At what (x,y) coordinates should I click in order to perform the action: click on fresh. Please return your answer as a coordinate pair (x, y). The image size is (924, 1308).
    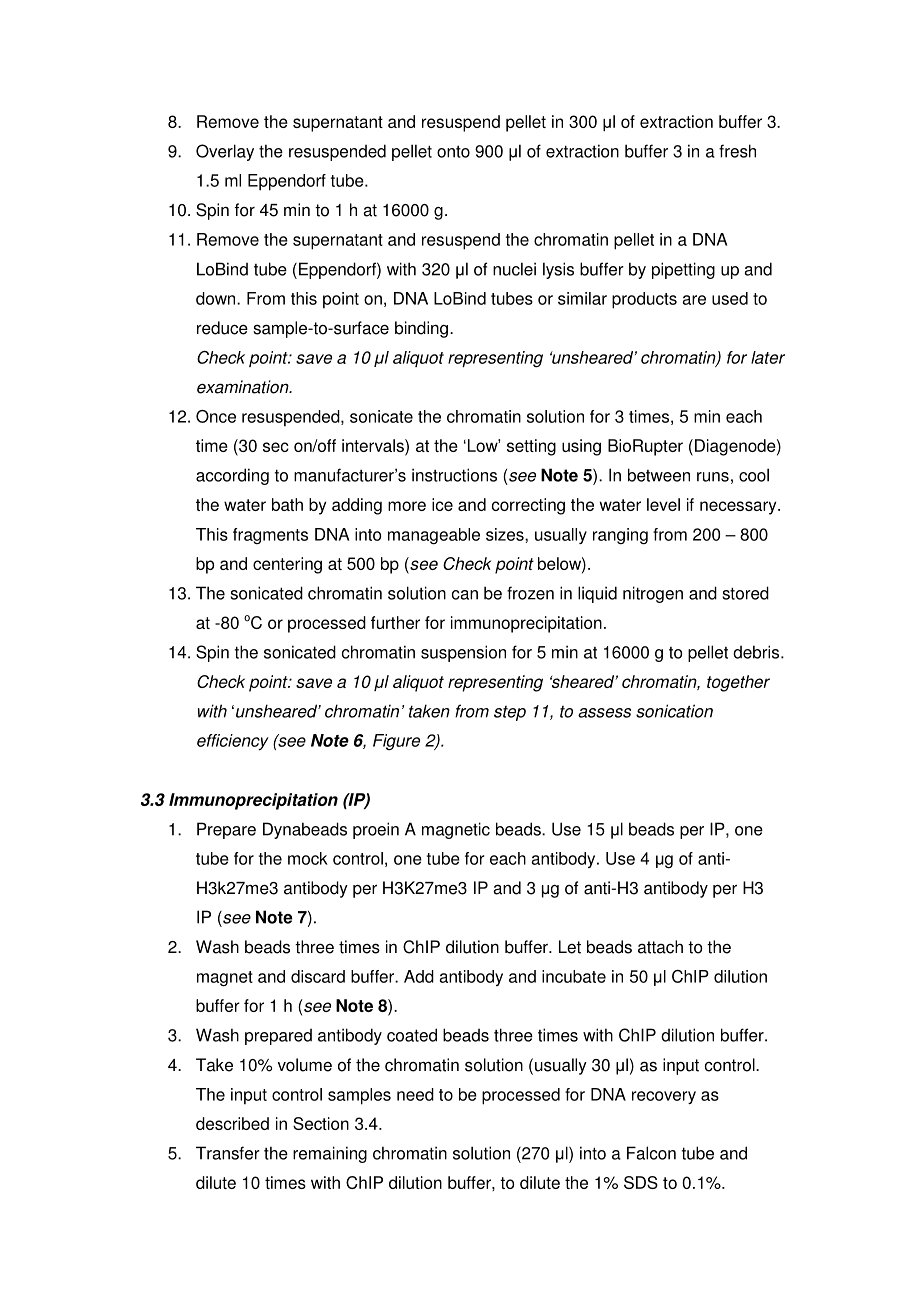
    Looking at the image, I should click on (737, 151).
